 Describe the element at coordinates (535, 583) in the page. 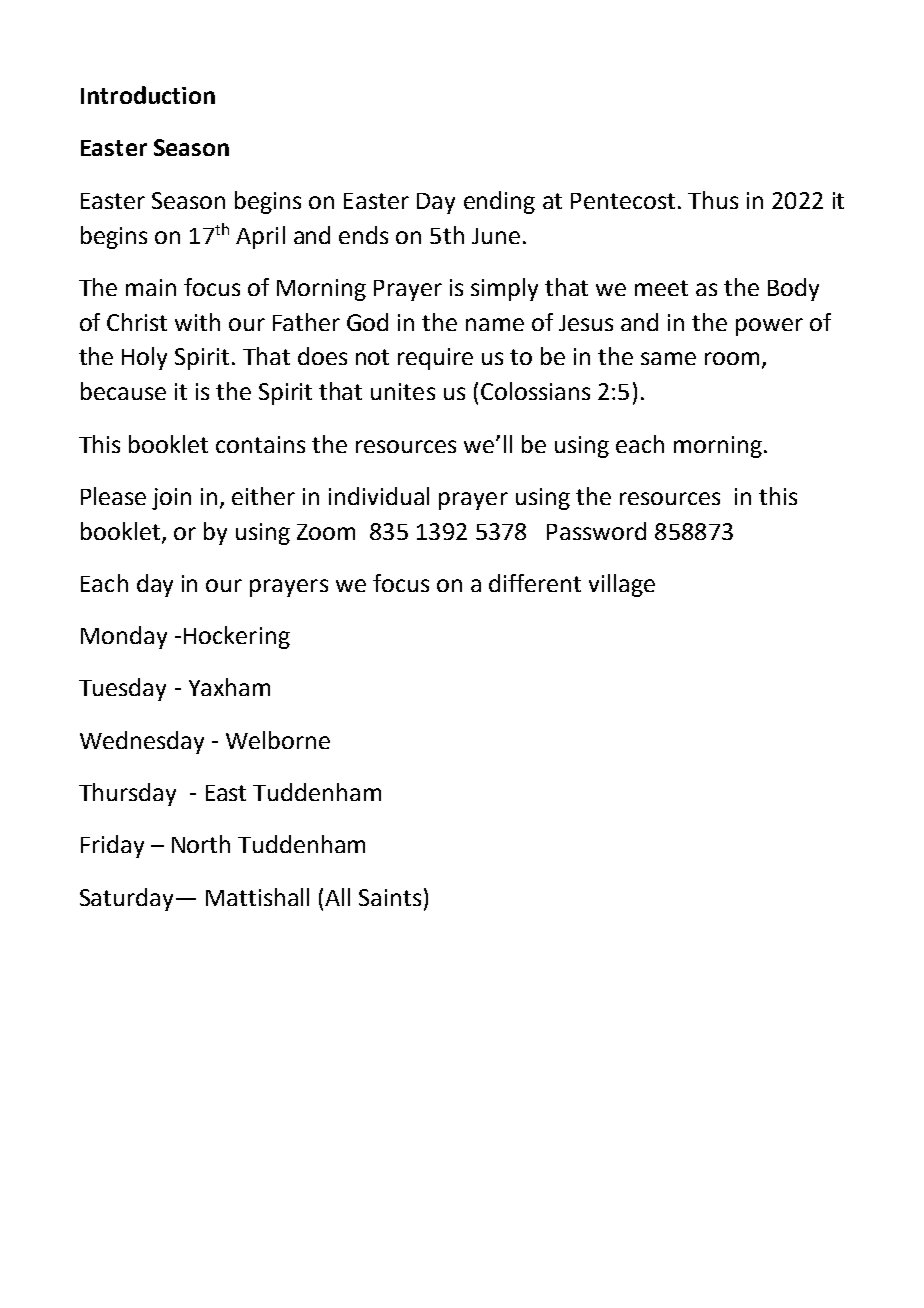

I see `different` at that location.
